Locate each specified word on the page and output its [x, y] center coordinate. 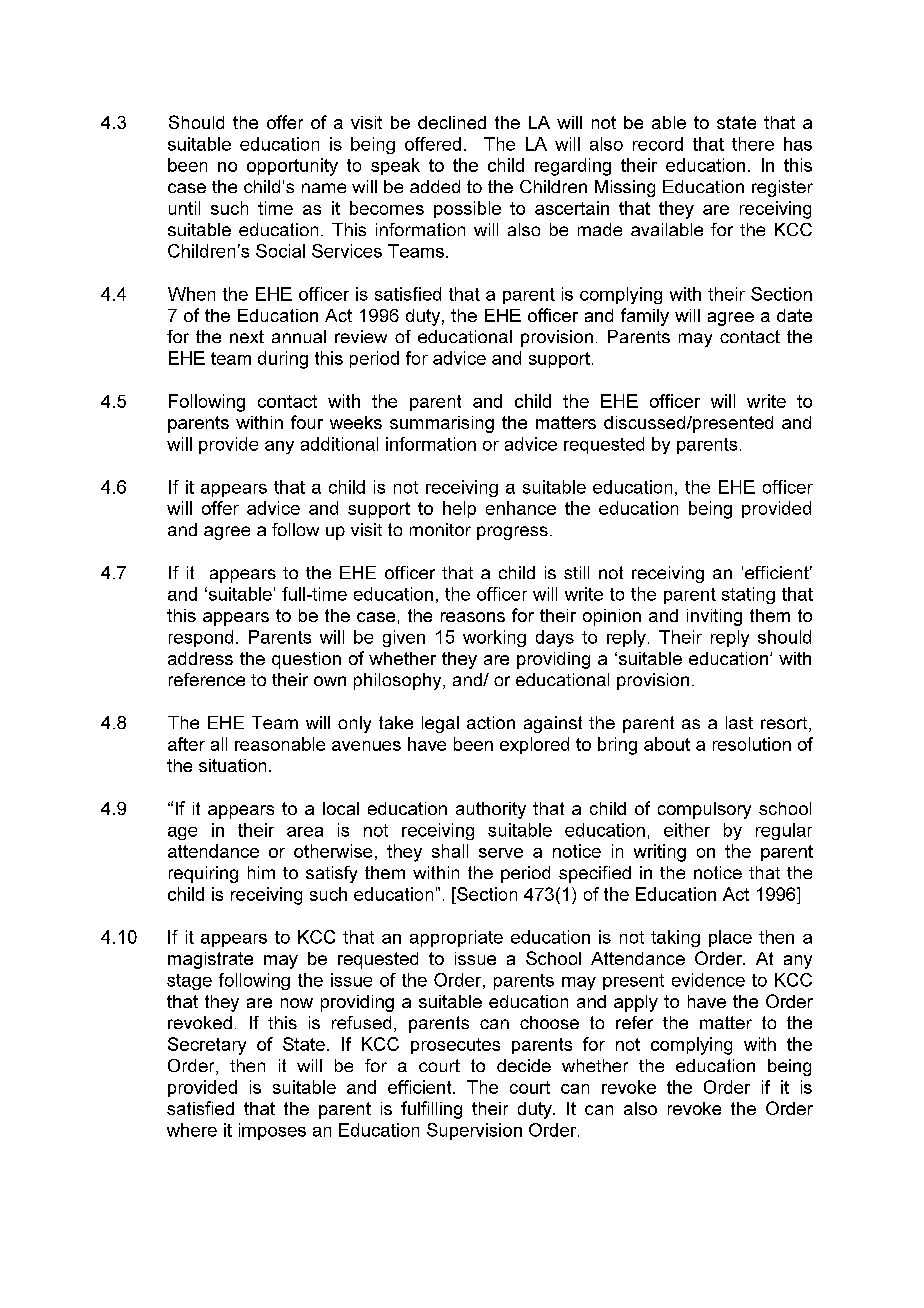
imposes [272, 1131]
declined [452, 122]
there [753, 144]
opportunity [292, 167]
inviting [714, 617]
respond [201, 638]
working [494, 638]
